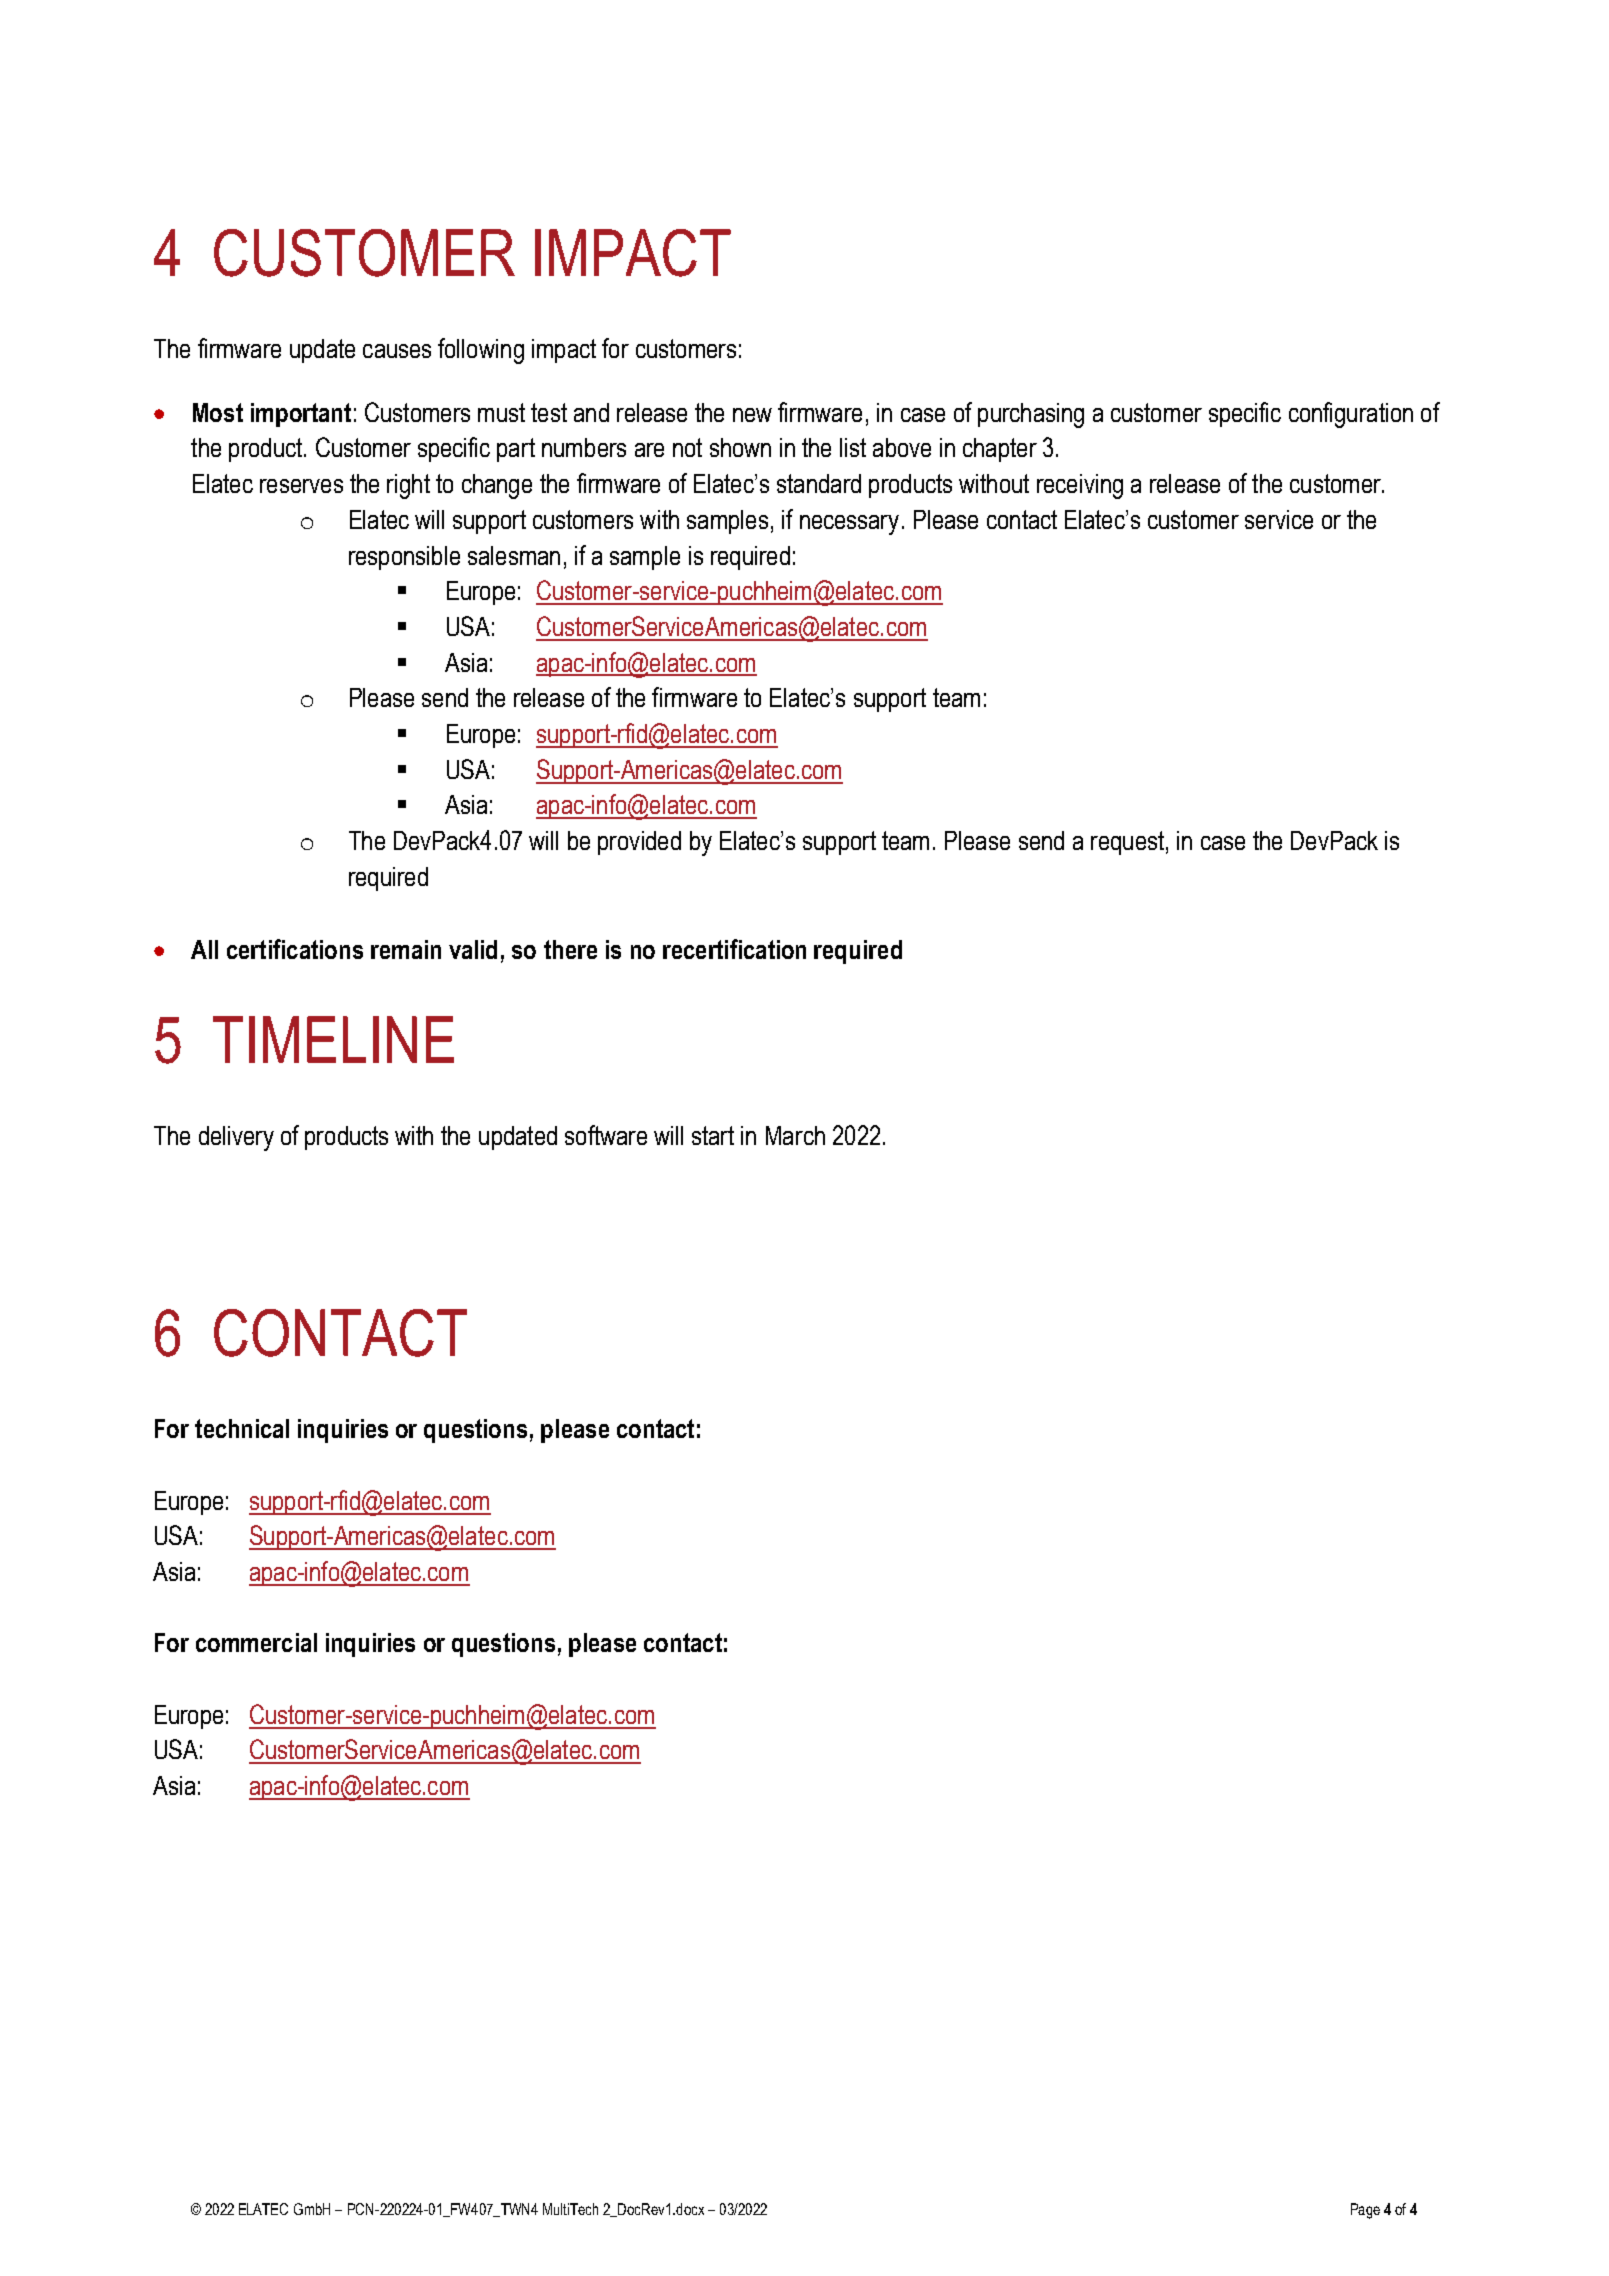 Image resolution: width=1609 pixels, height=2276 pixels. Describe the element at coordinates (333, 1039) in the page. I see `TIMELINE` at that location.
